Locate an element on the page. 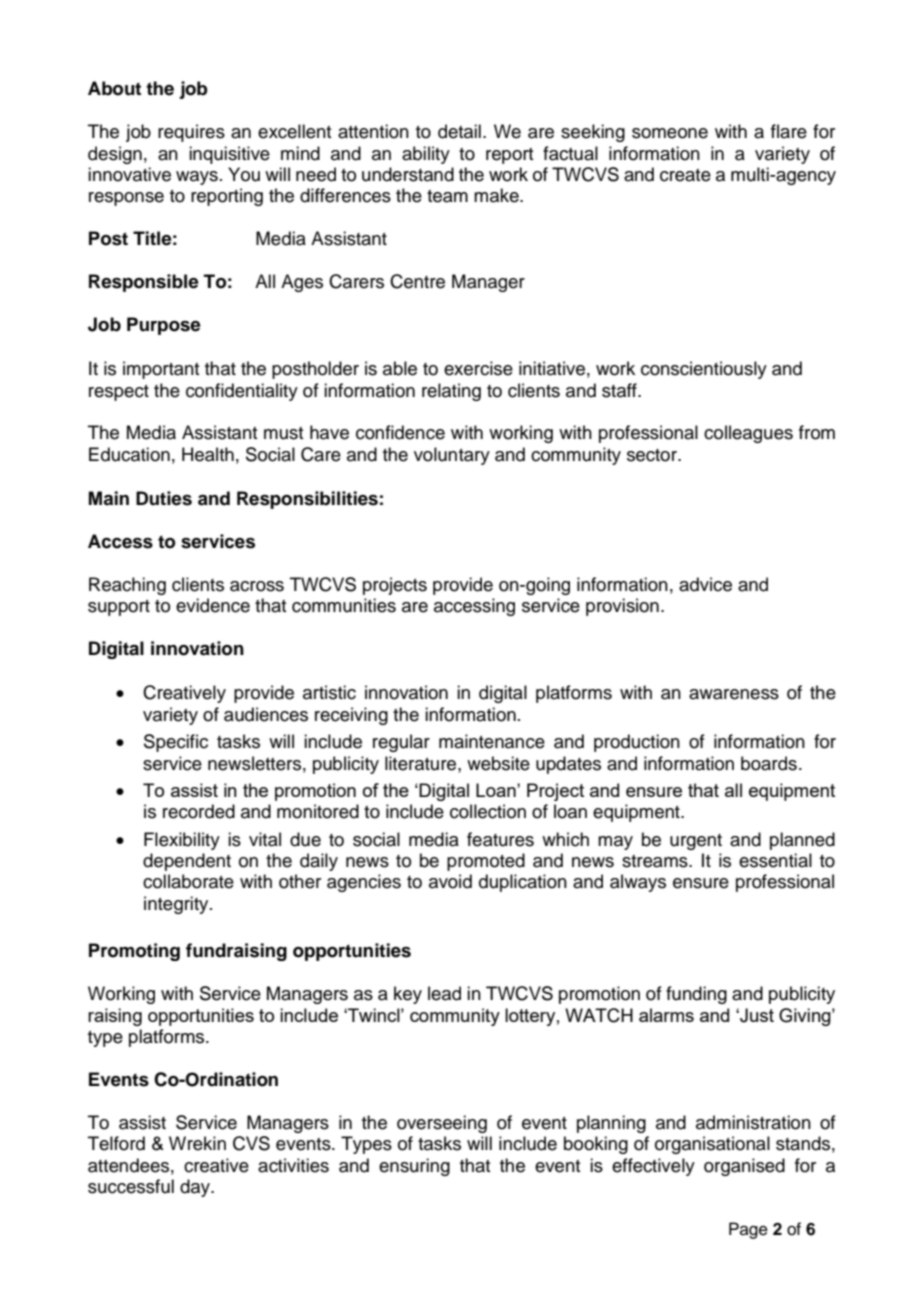 This image has height=1307, width=924. day is located at coordinates (196, 1188).
